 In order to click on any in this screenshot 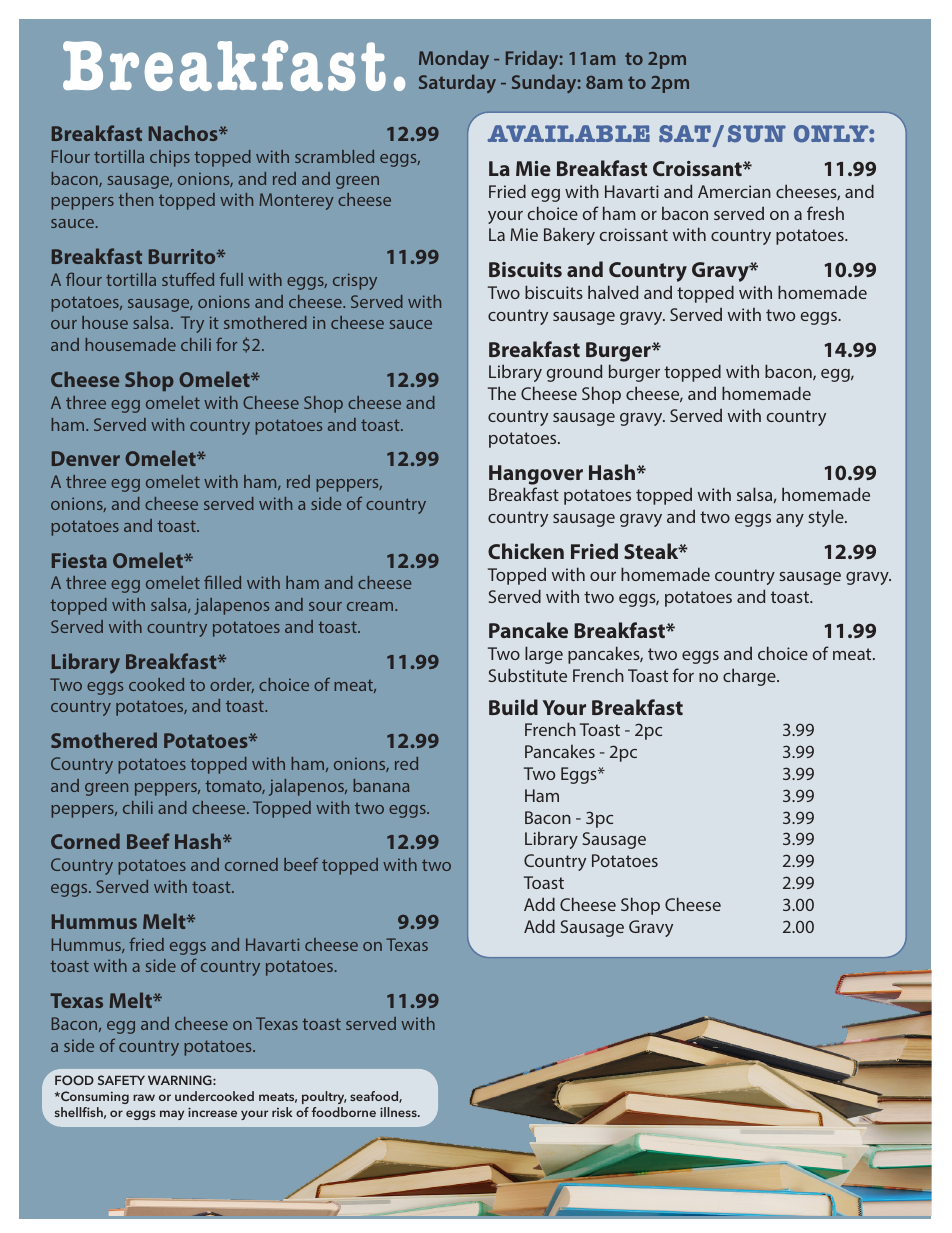, I will do `click(790, 520)`.
